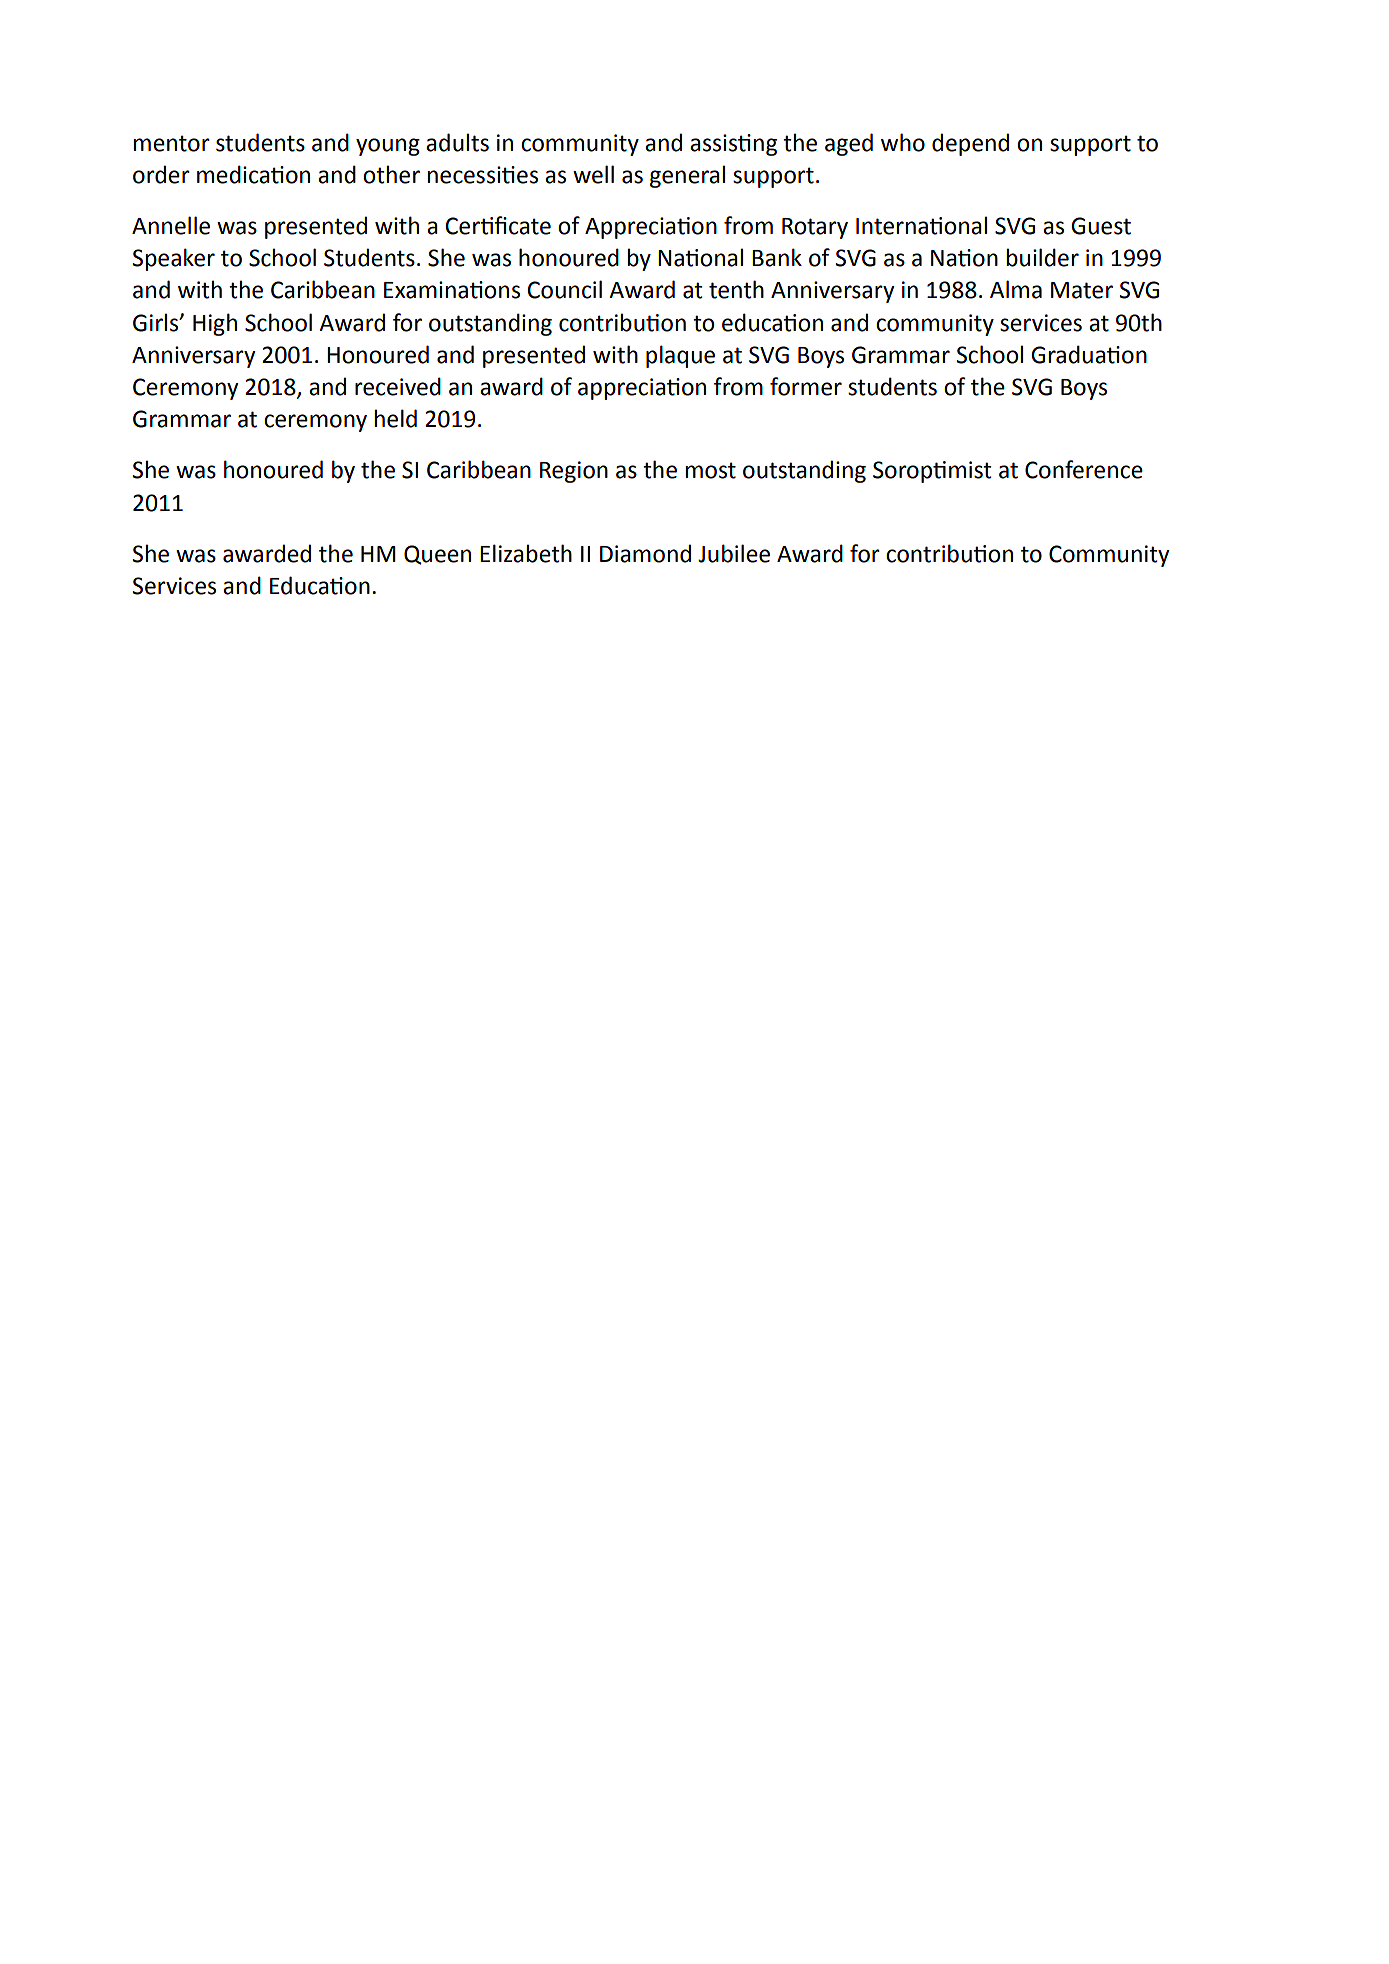 This screenshot has width=1389, height=1964. Describe the element at coordinates (815, 228) in the screenshot. I see `Rotary` at that location.
